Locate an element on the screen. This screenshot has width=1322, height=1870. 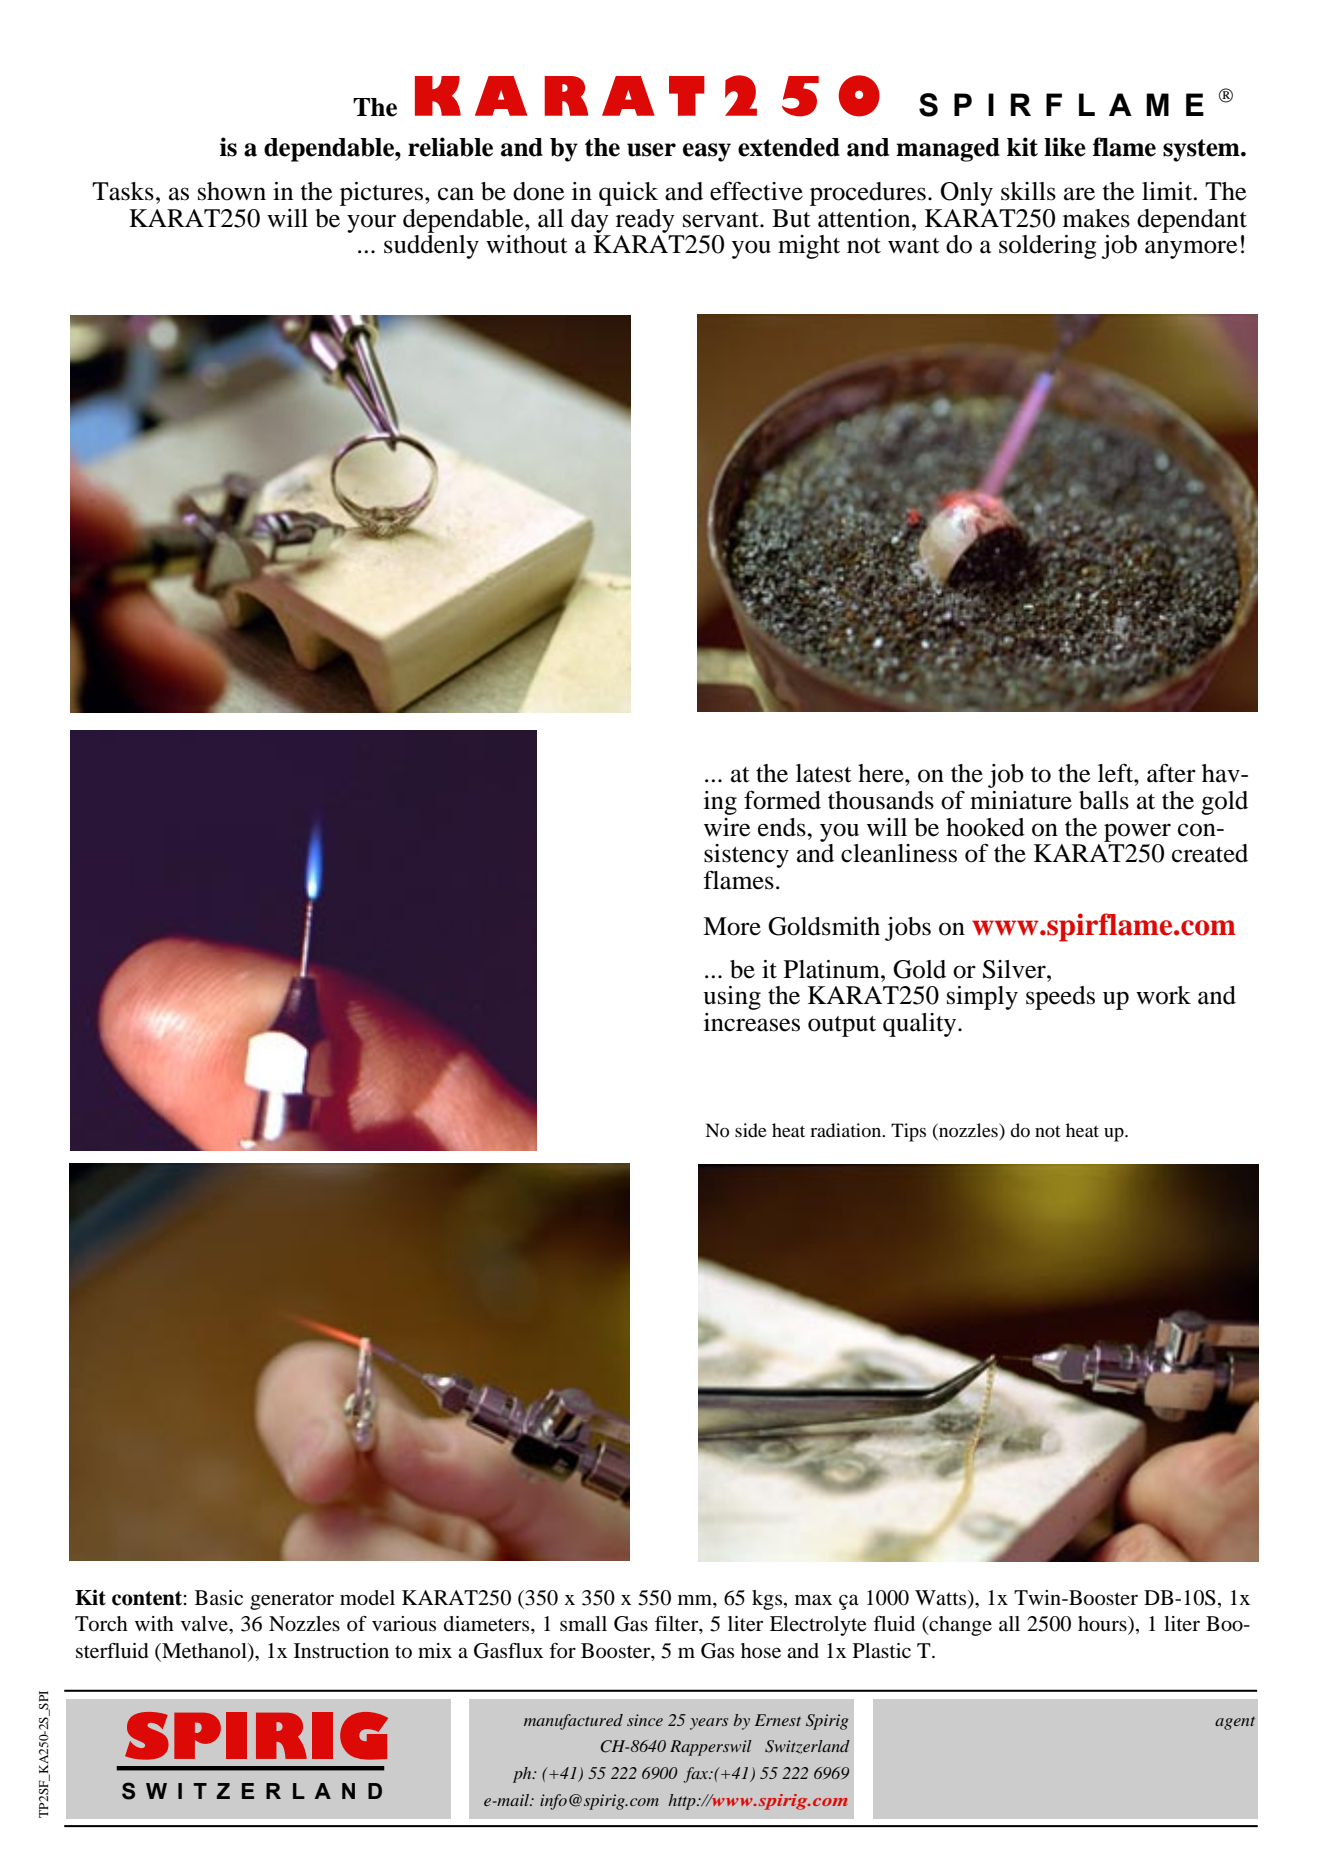
shown is located at coordinates (232, 191).
